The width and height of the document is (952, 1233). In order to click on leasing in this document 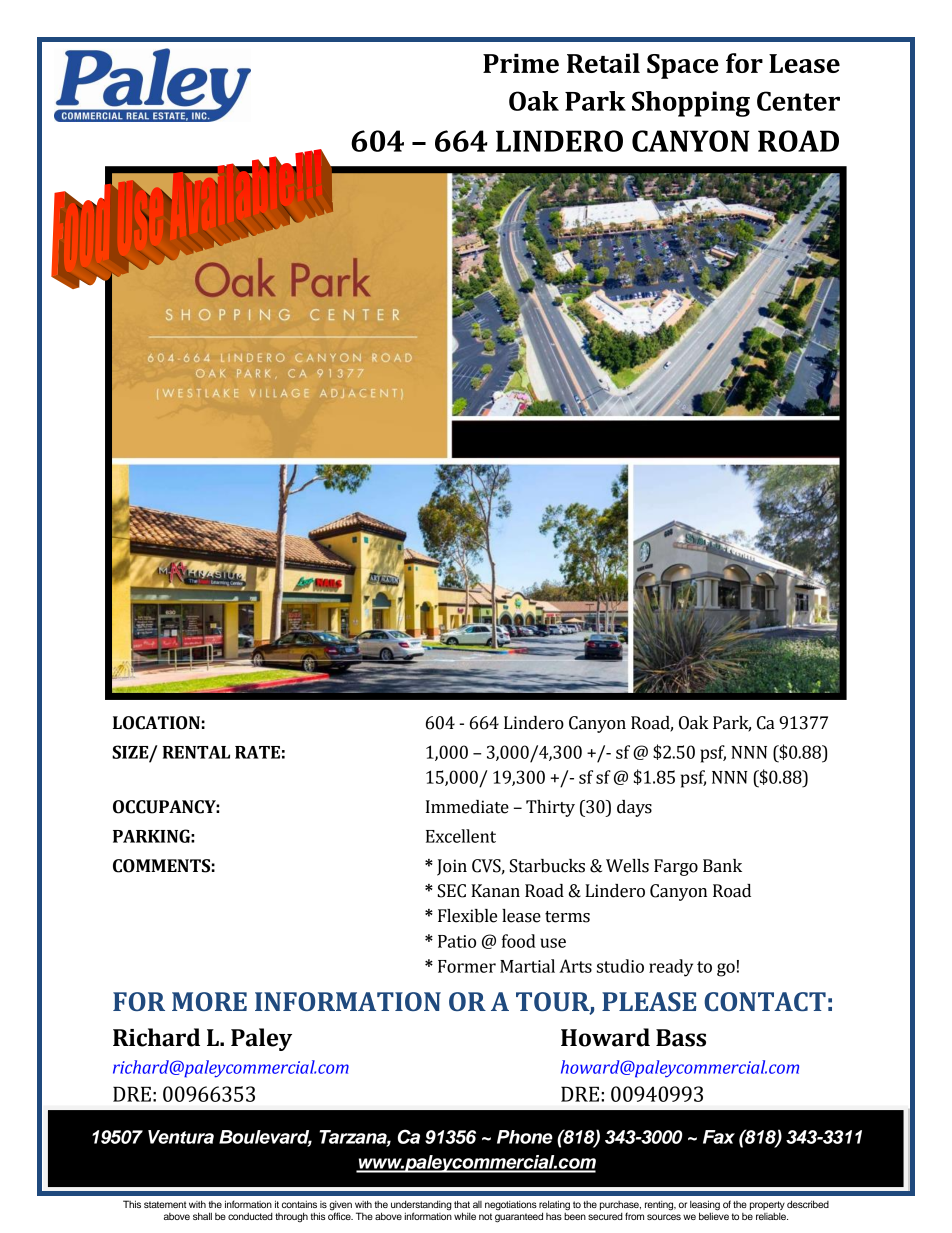, I will do `click(705, 1206)`.
